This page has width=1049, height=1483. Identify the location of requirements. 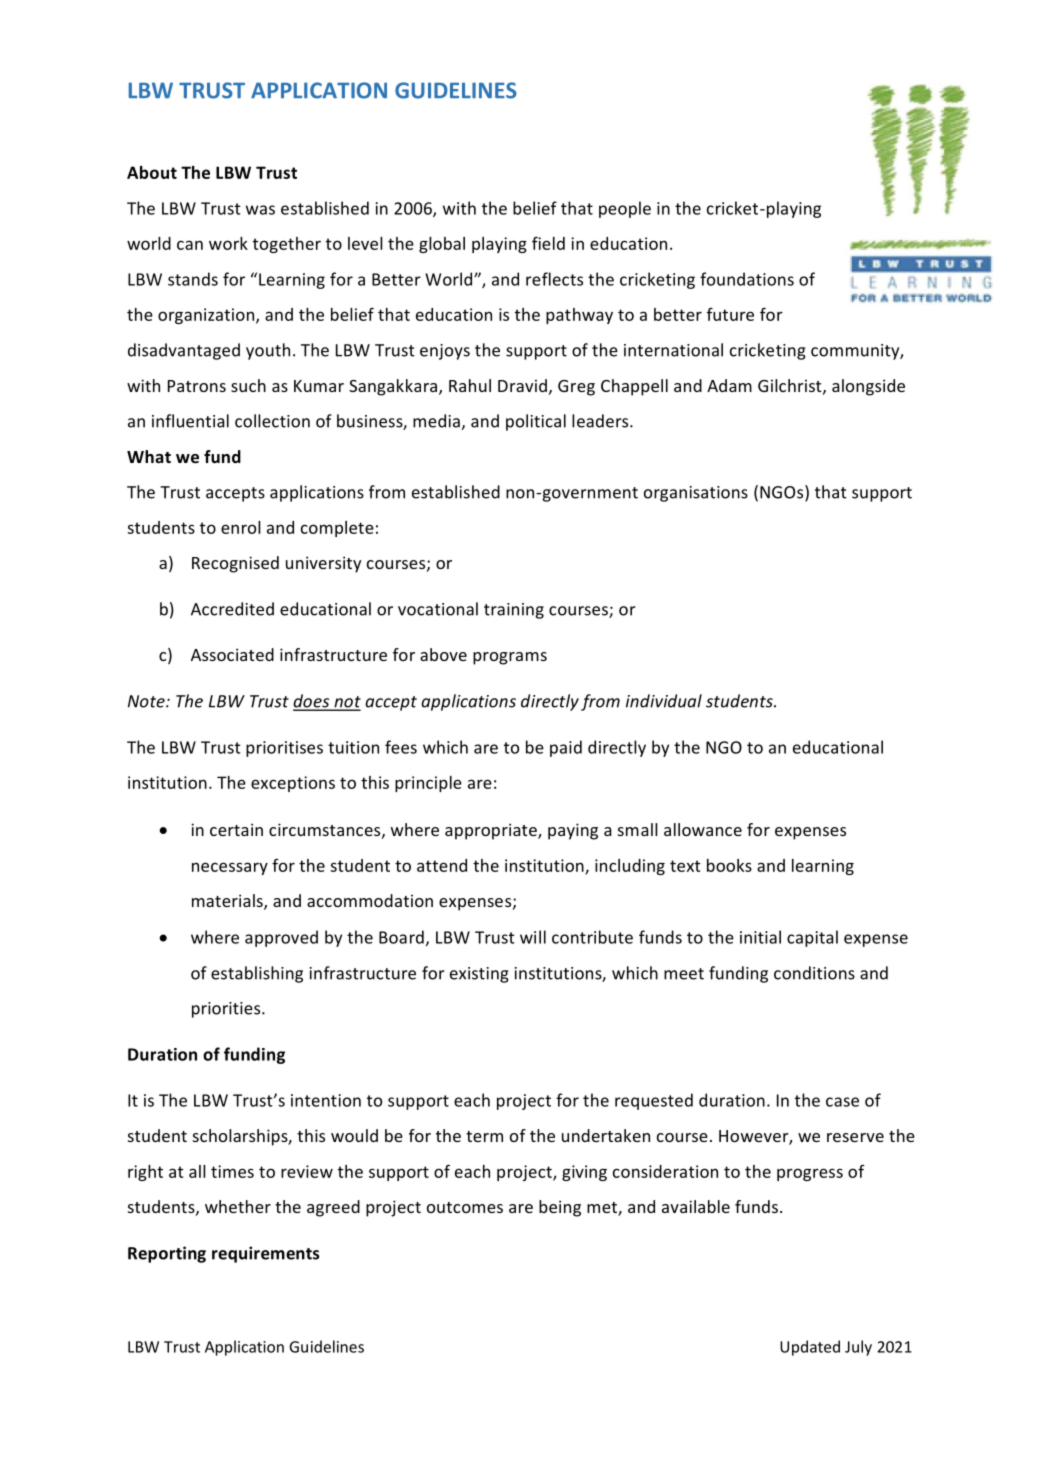
(266, 1254).
